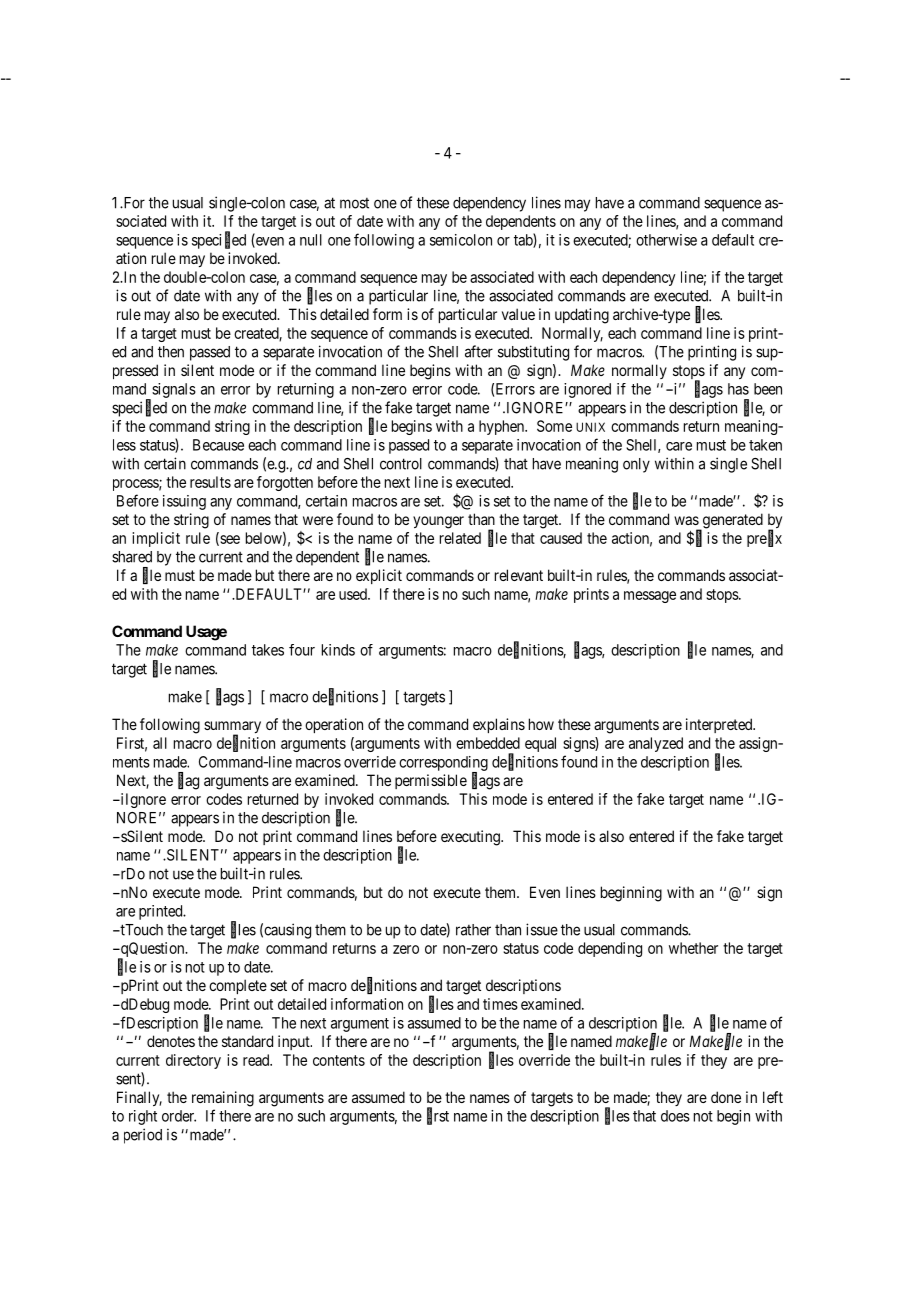 Image resolution: width=924 pixels, height=1308 pixels. Describe the element at coordinates (473, 930) in the document. I see `rather` at that location.
